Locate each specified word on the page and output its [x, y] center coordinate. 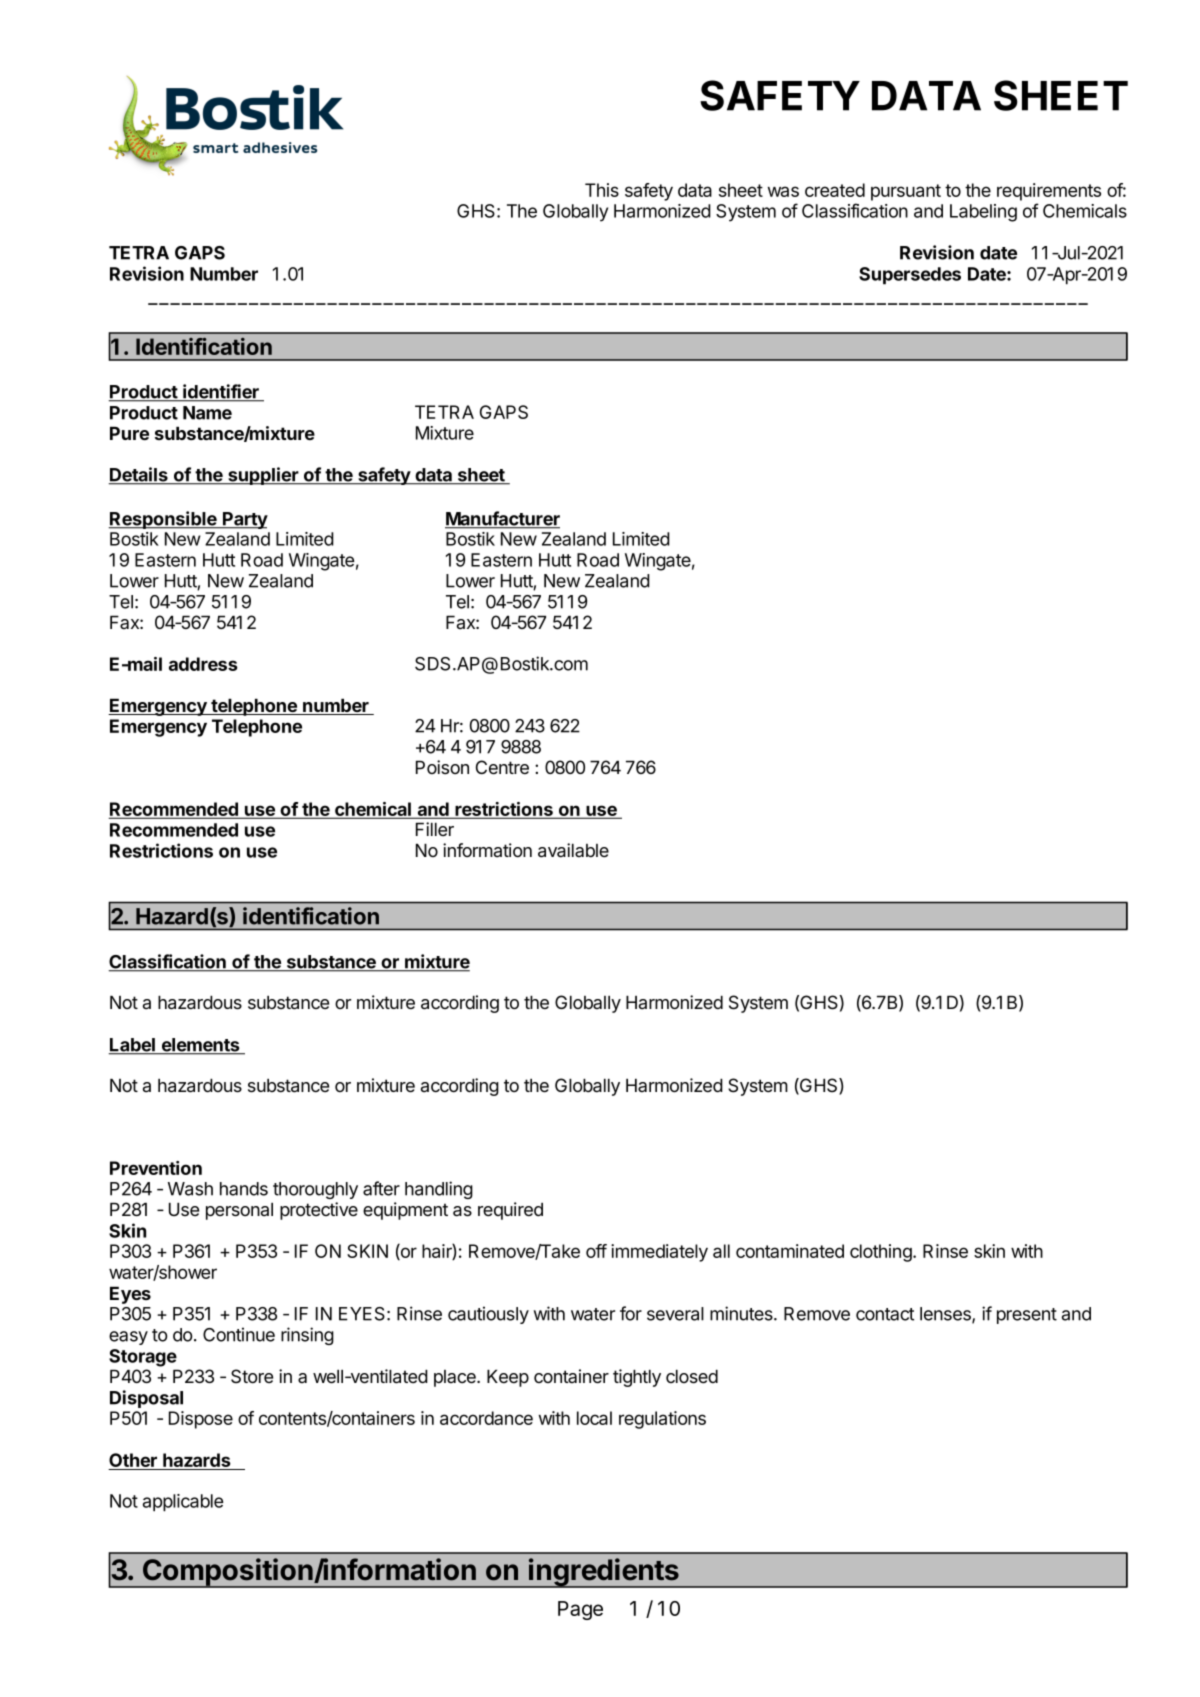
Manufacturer [502, 519]
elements [200, 1046]
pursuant [906, 192]
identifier [221, 392]
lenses [946, 1315]
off [596, 1251]
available [573, 850]
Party [244, 520]
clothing [882, 1253]
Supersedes [910, 276]
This [602, 190]
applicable [183, 1503]
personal [239, 1211]
